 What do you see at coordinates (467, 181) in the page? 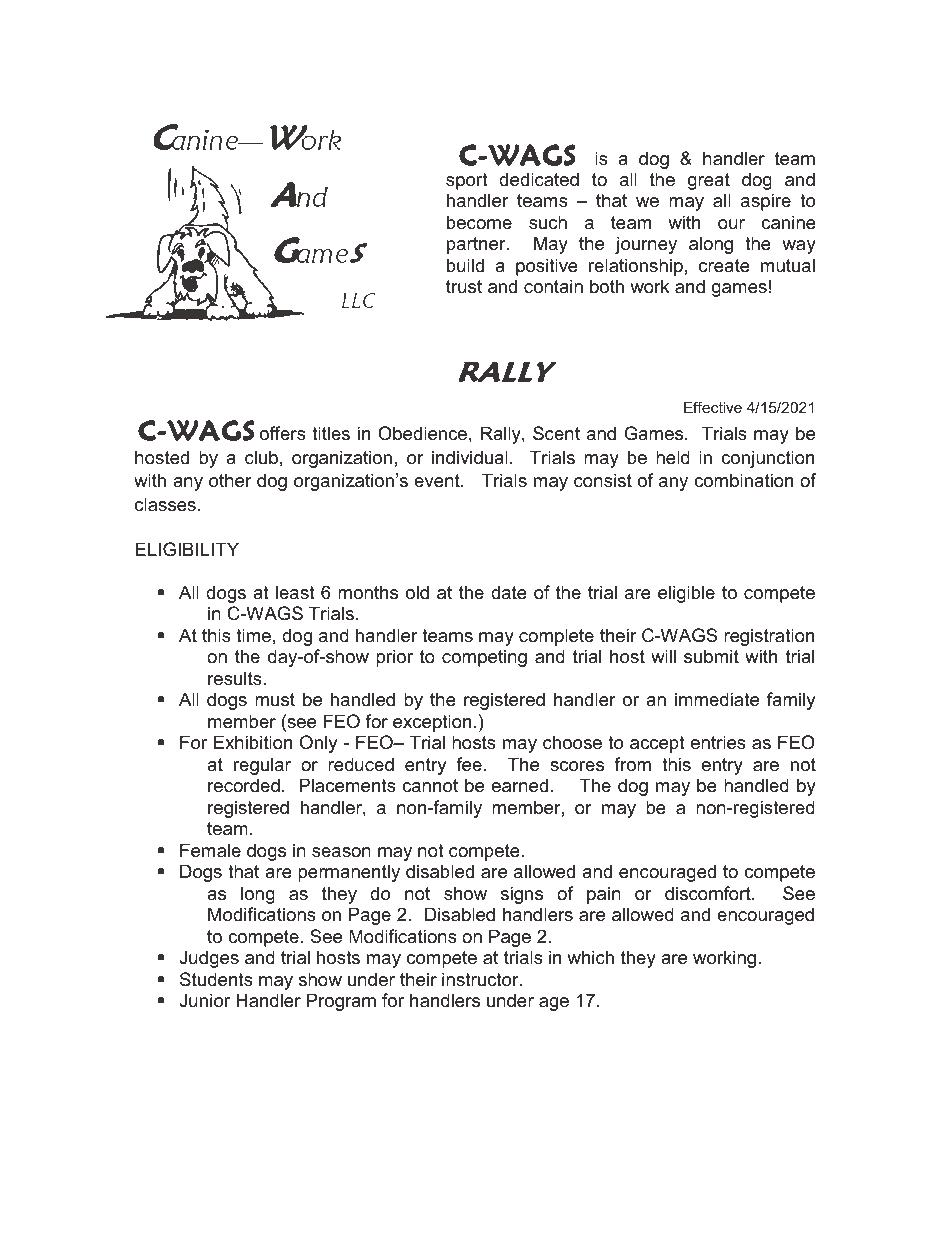
I see `sport` at bounding box center [467, 181].
